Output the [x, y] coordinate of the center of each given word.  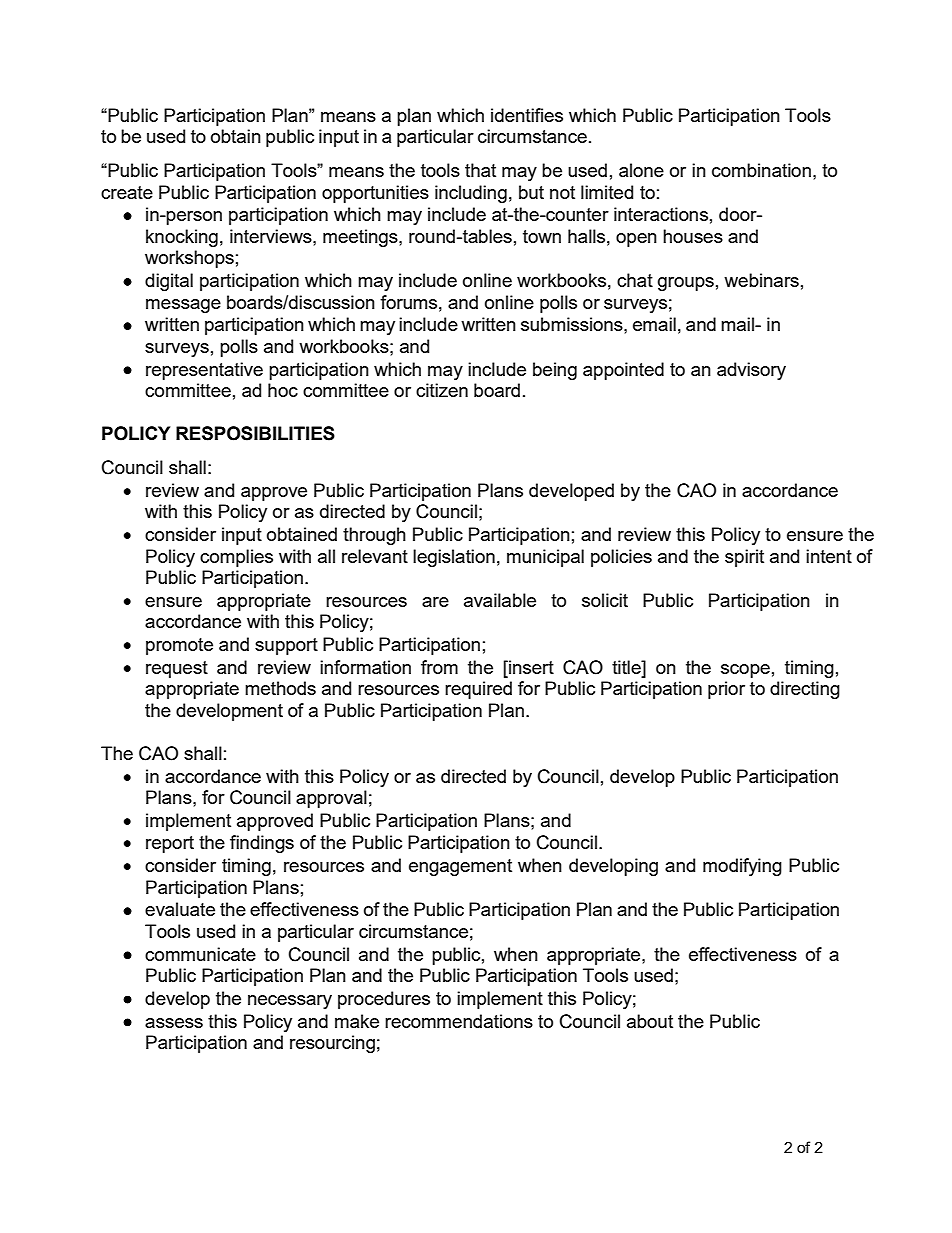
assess [174, 1023]
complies [236, 558]
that [480, 170]
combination [761, 170]
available [500, 600]
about [650, 1021]
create [127, 192]
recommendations [459, 1021]
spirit [744, 558]
